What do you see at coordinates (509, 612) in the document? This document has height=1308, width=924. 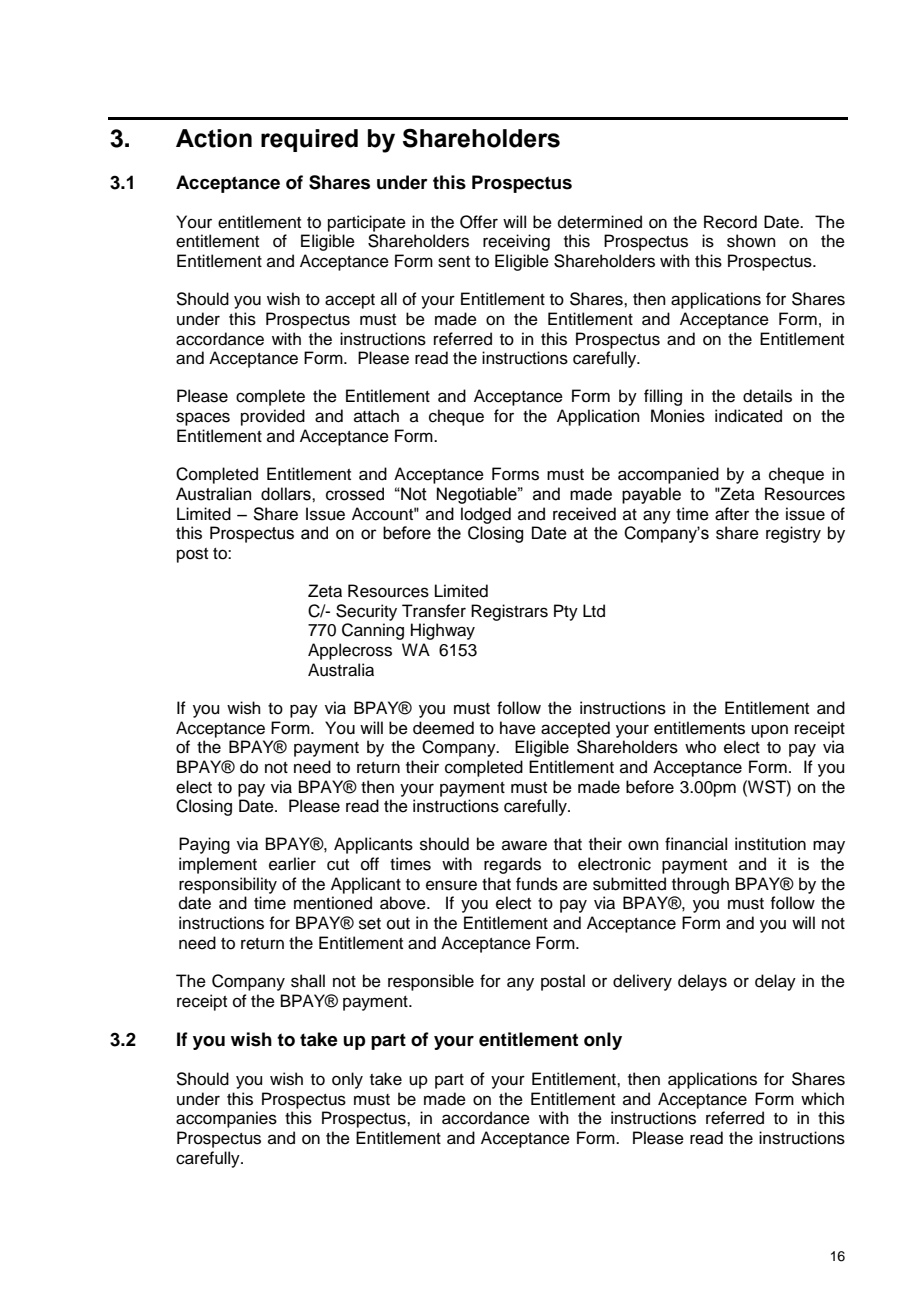 I see `Registrars` at bounding box center [509, 612].
